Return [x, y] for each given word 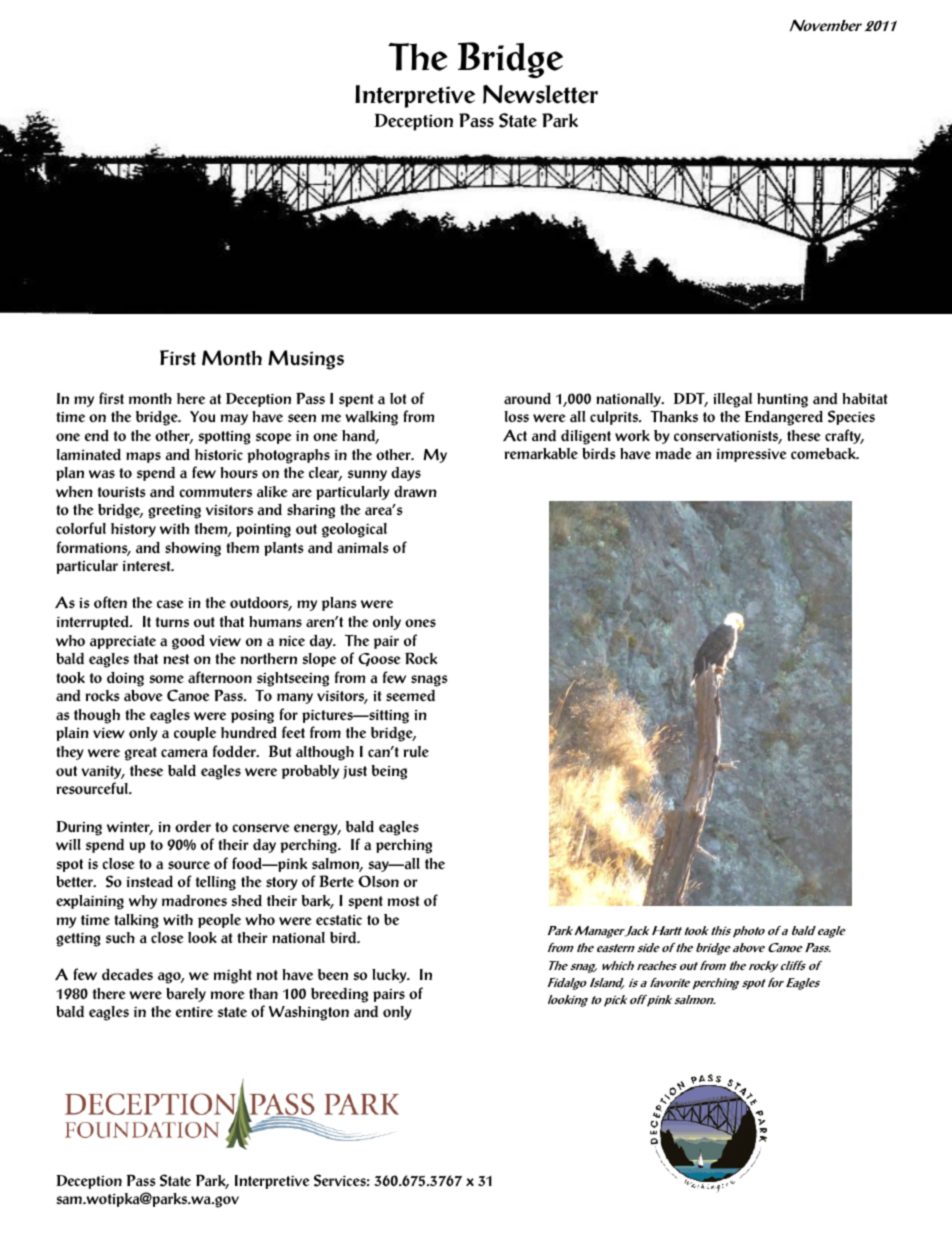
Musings [306, 360]
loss [516, 417]
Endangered [784, 418]
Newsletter [540, 94]
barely [186, 995]
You [202, 417]
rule [416, 751]
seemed [410, 696]
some [167, 679]
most [403, 901]
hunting [782, 400]
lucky [390, 976]
